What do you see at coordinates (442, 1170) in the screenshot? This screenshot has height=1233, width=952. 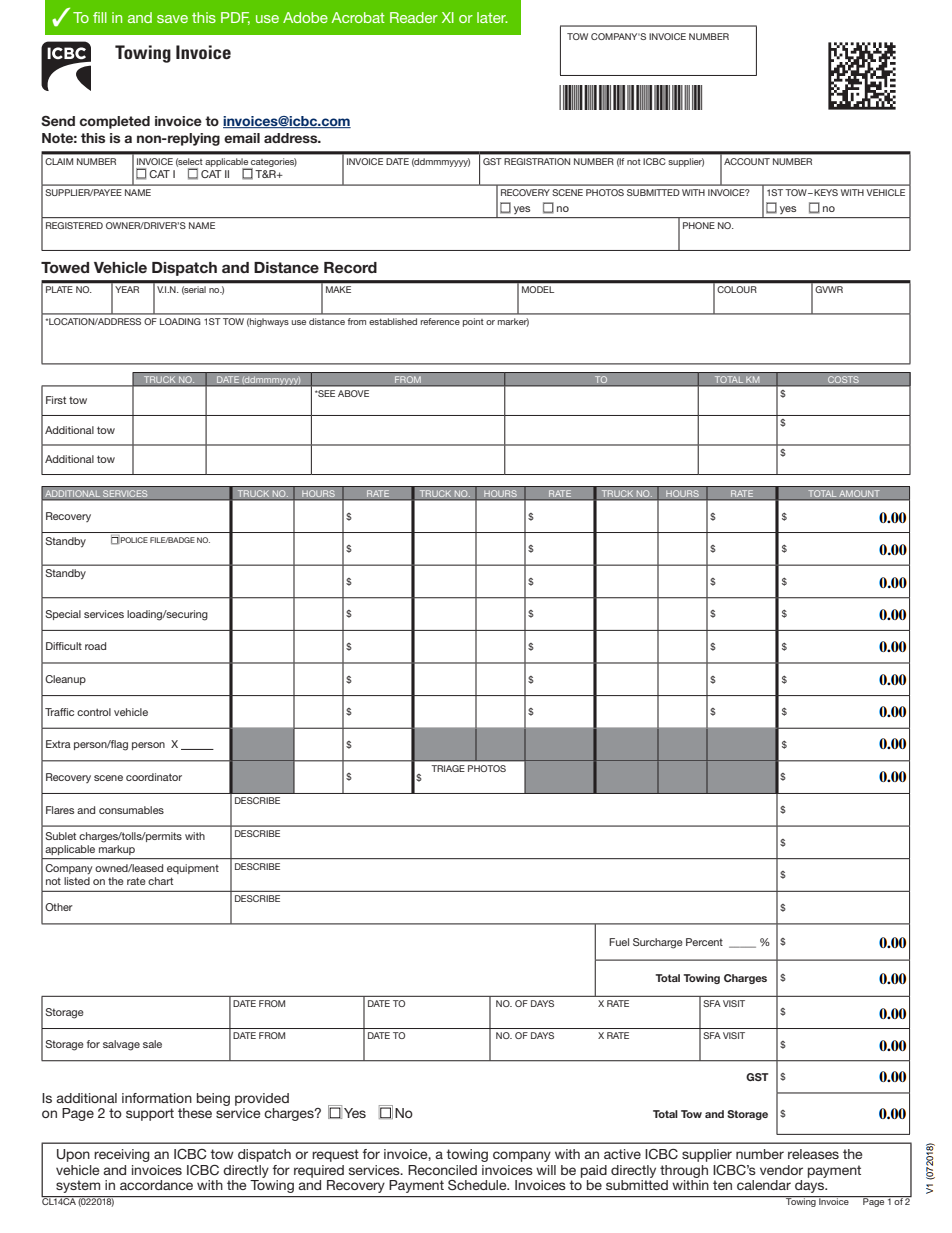 I see `Reconciled` at bounding box center [442, 1170].
